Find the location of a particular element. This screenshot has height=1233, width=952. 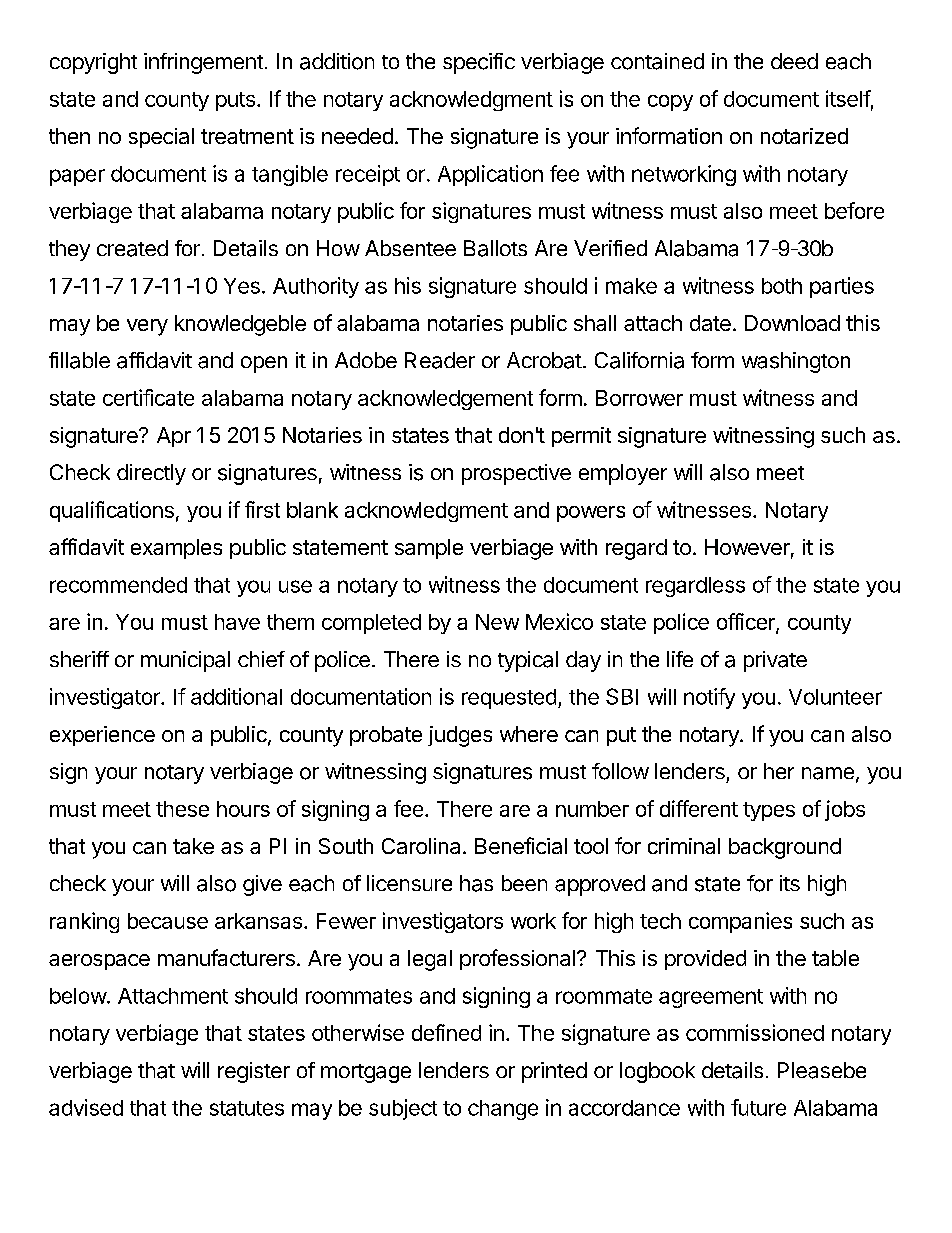

change is located at coordinates (503, 1110).
